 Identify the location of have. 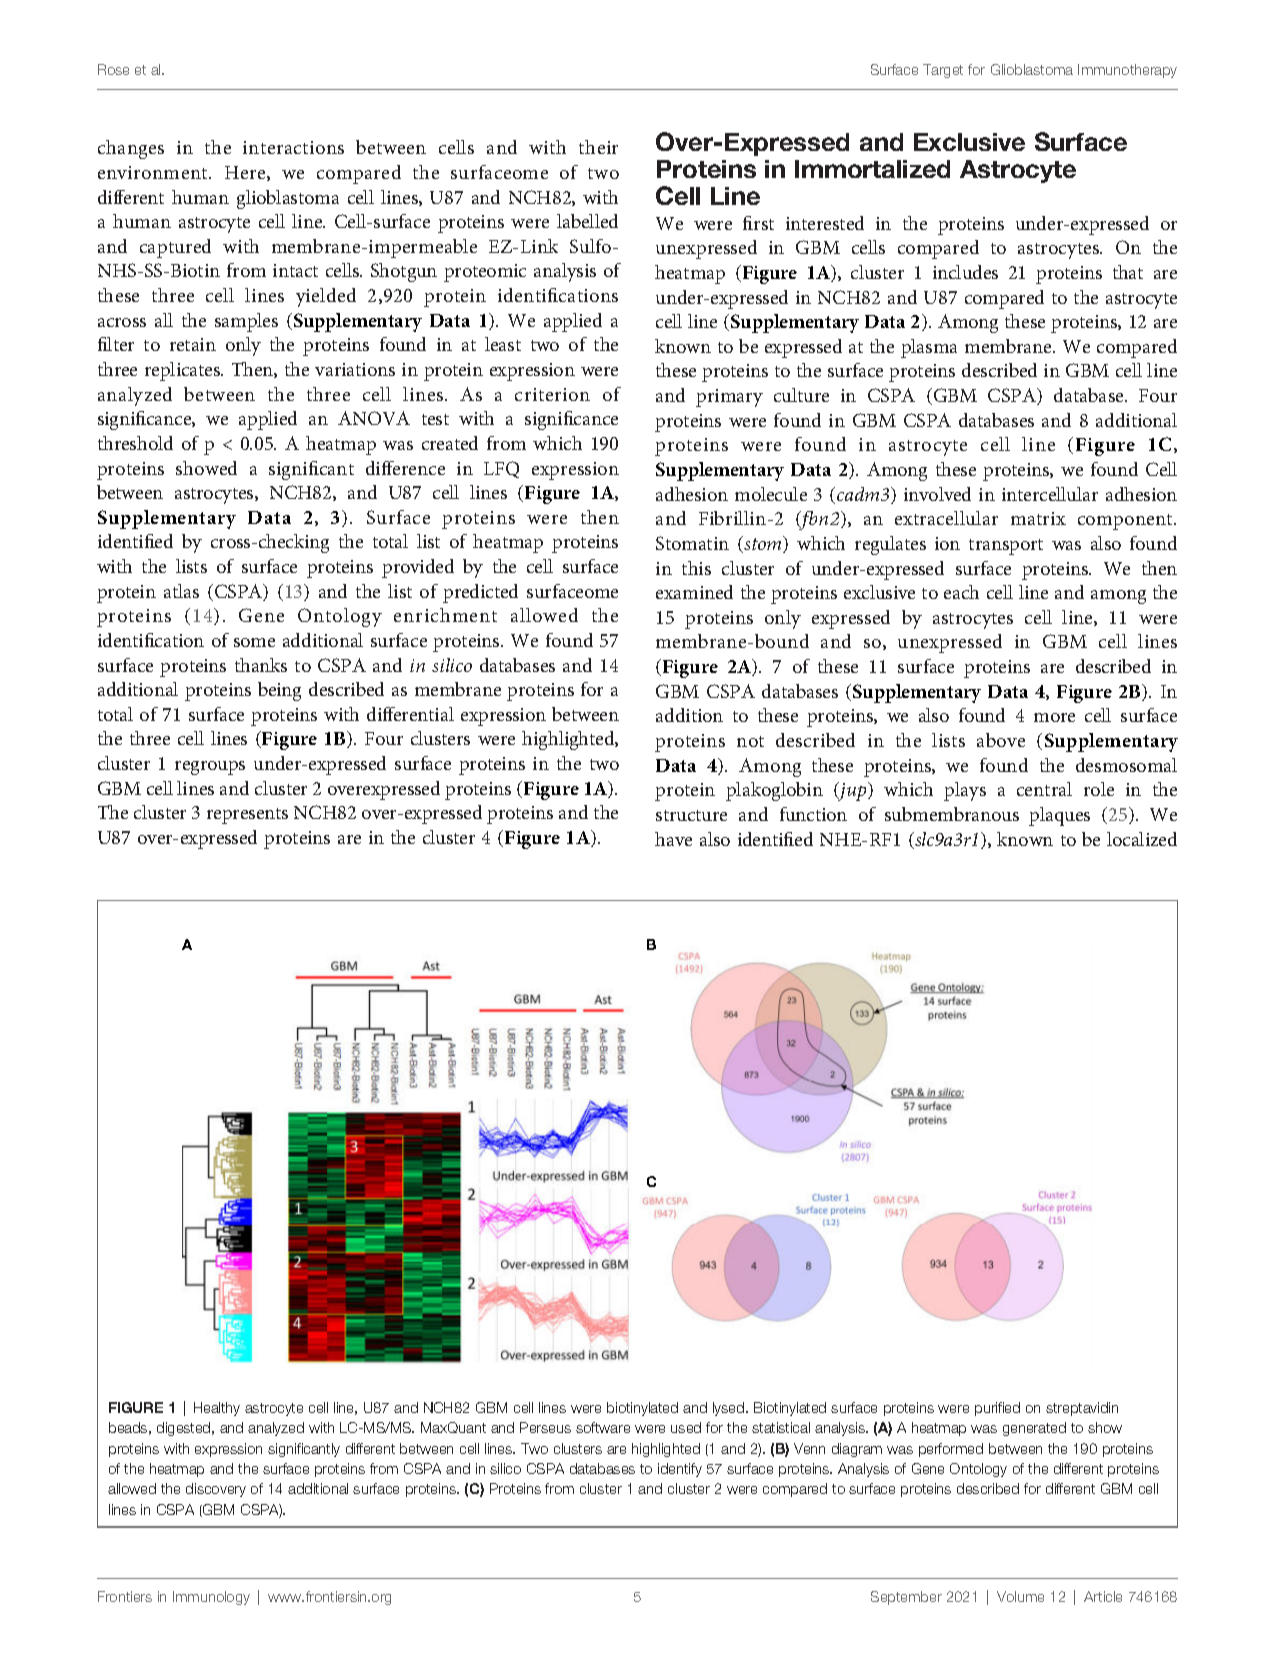
(673, 839).
